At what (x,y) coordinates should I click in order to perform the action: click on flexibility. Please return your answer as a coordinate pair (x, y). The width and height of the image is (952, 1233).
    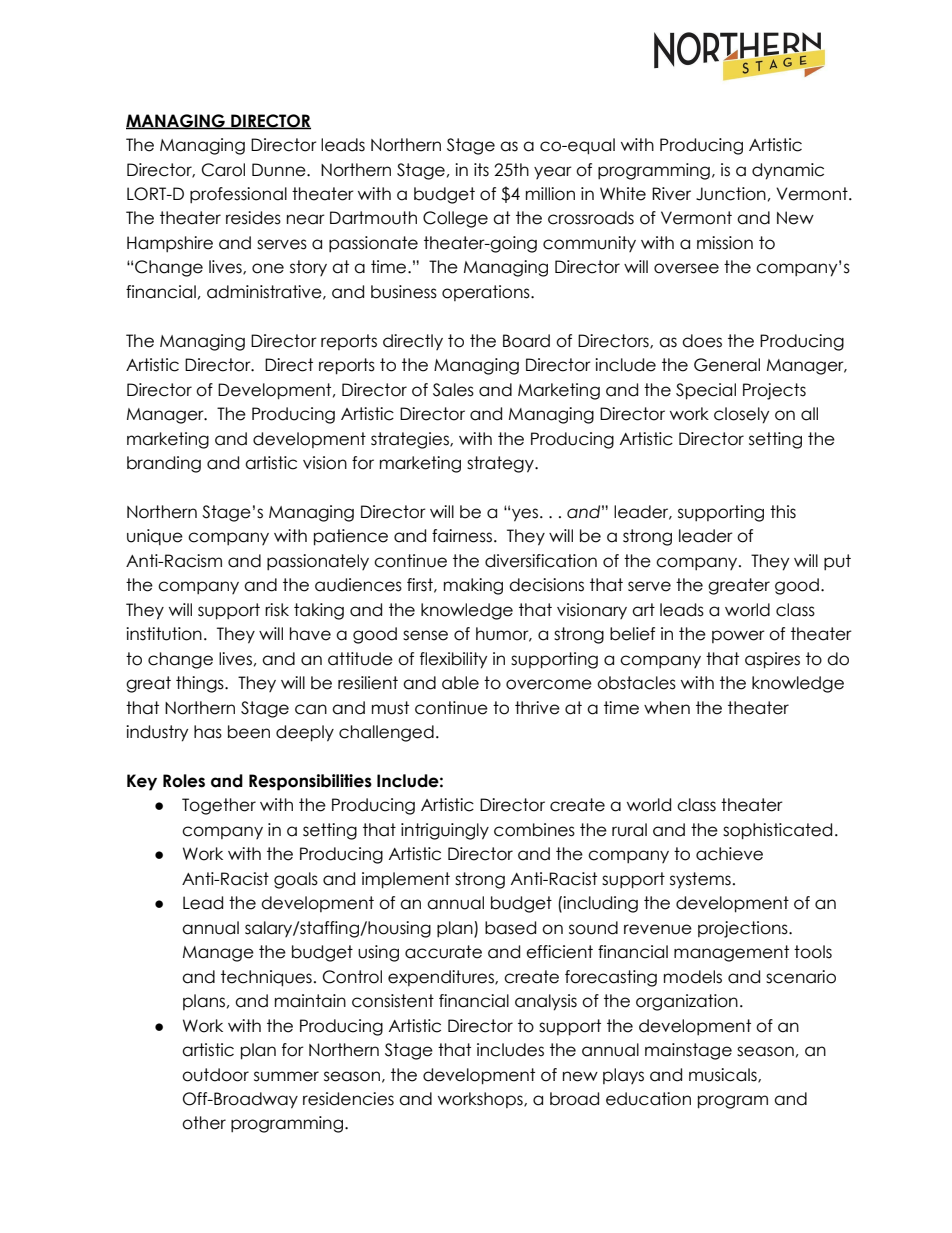
    Looking at the image, I should click on (453, 660).
